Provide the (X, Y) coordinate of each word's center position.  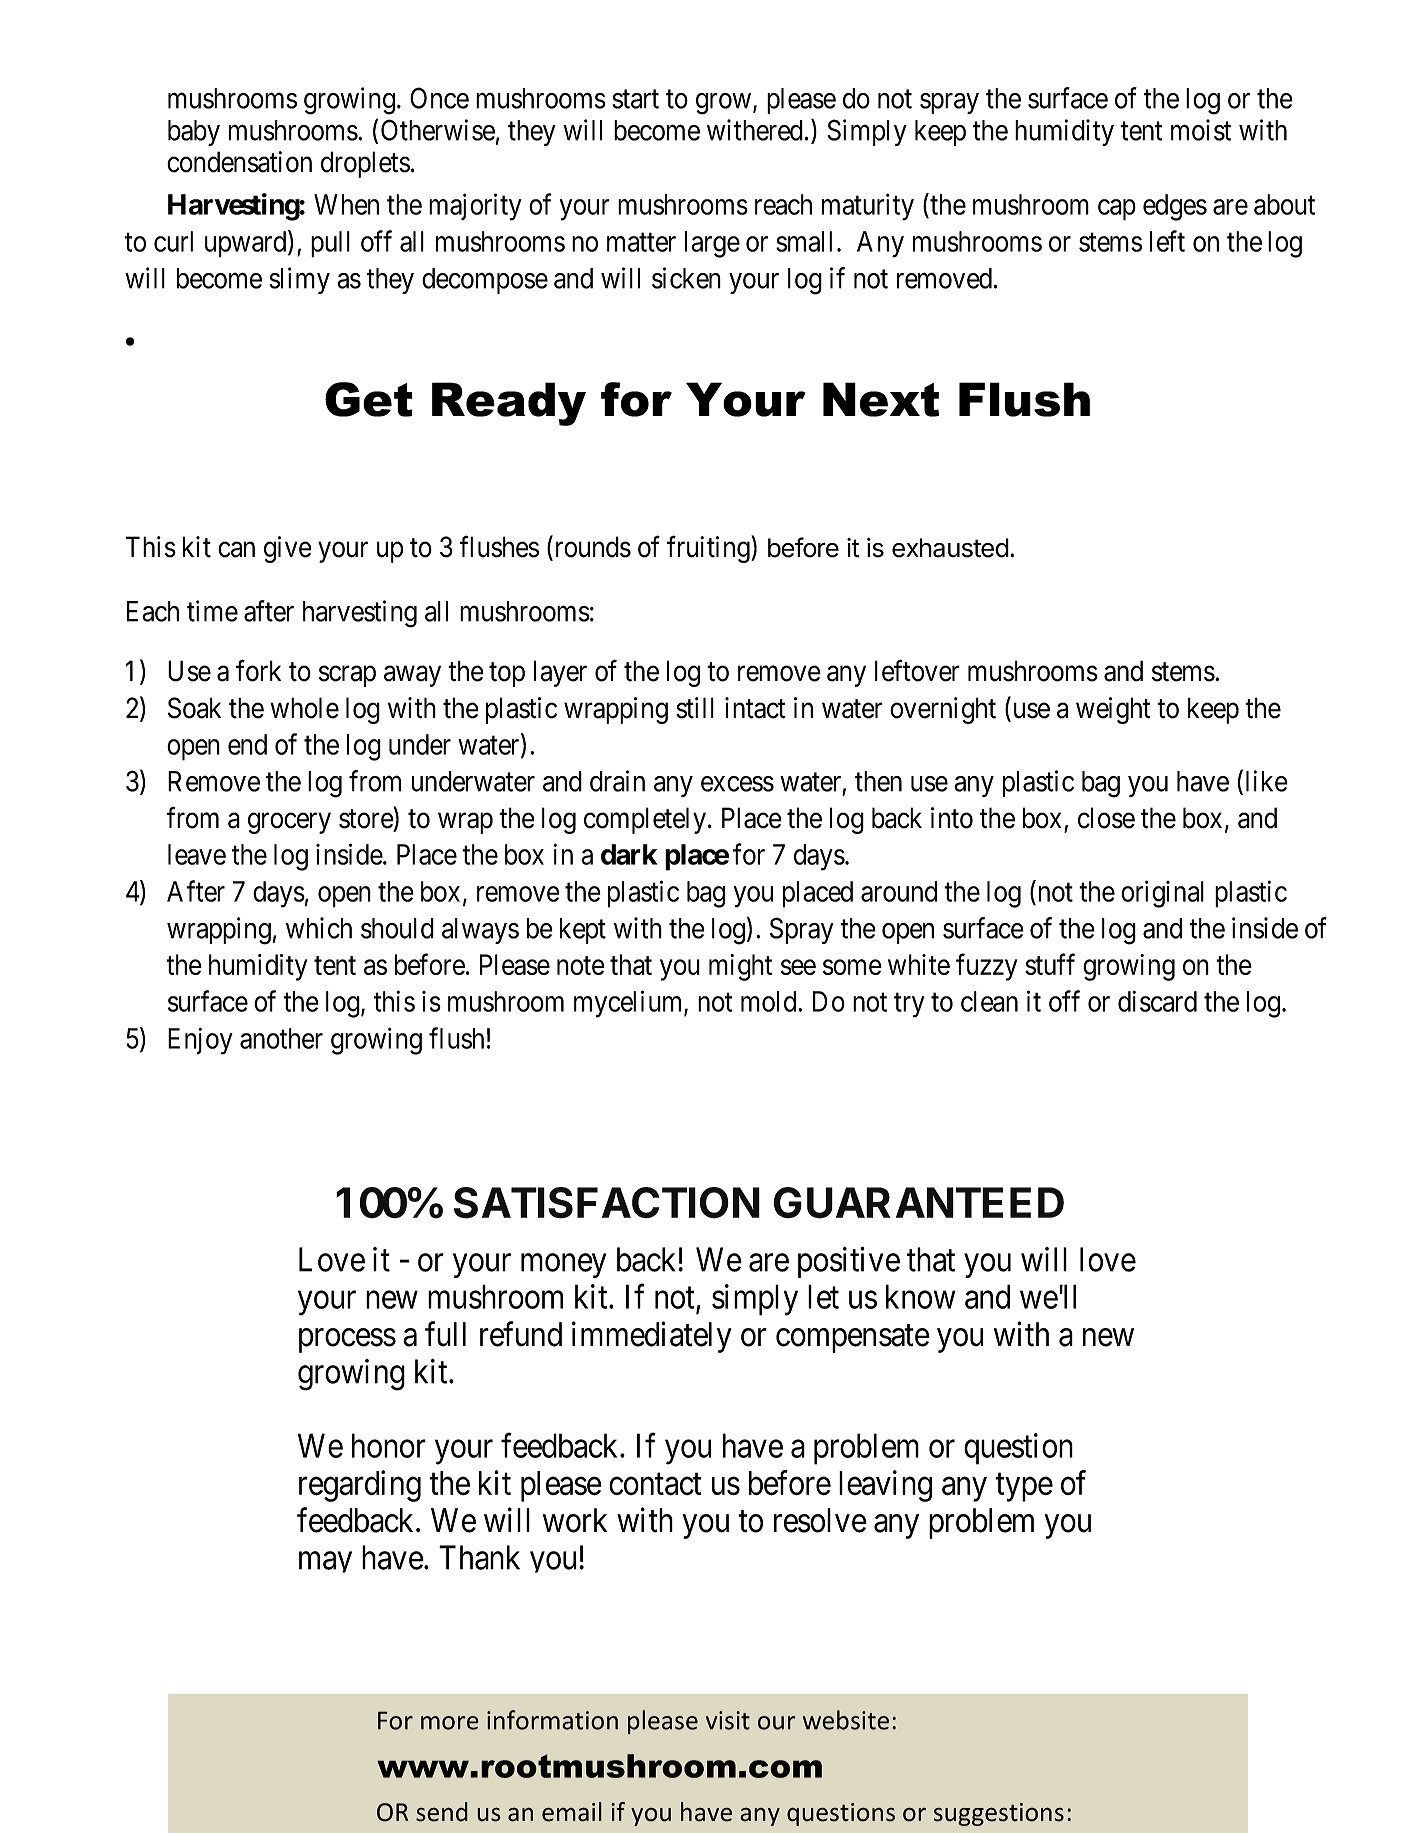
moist (1201, 130)
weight (1113, 710)
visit (728, 1720)
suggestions (999, 1814)
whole (304, 708)
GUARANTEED (919, 1203)
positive (849, 1262)
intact (755, 708)
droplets (365, 164)
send (442, 1812)
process (347, 1341)
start (635, 99)
